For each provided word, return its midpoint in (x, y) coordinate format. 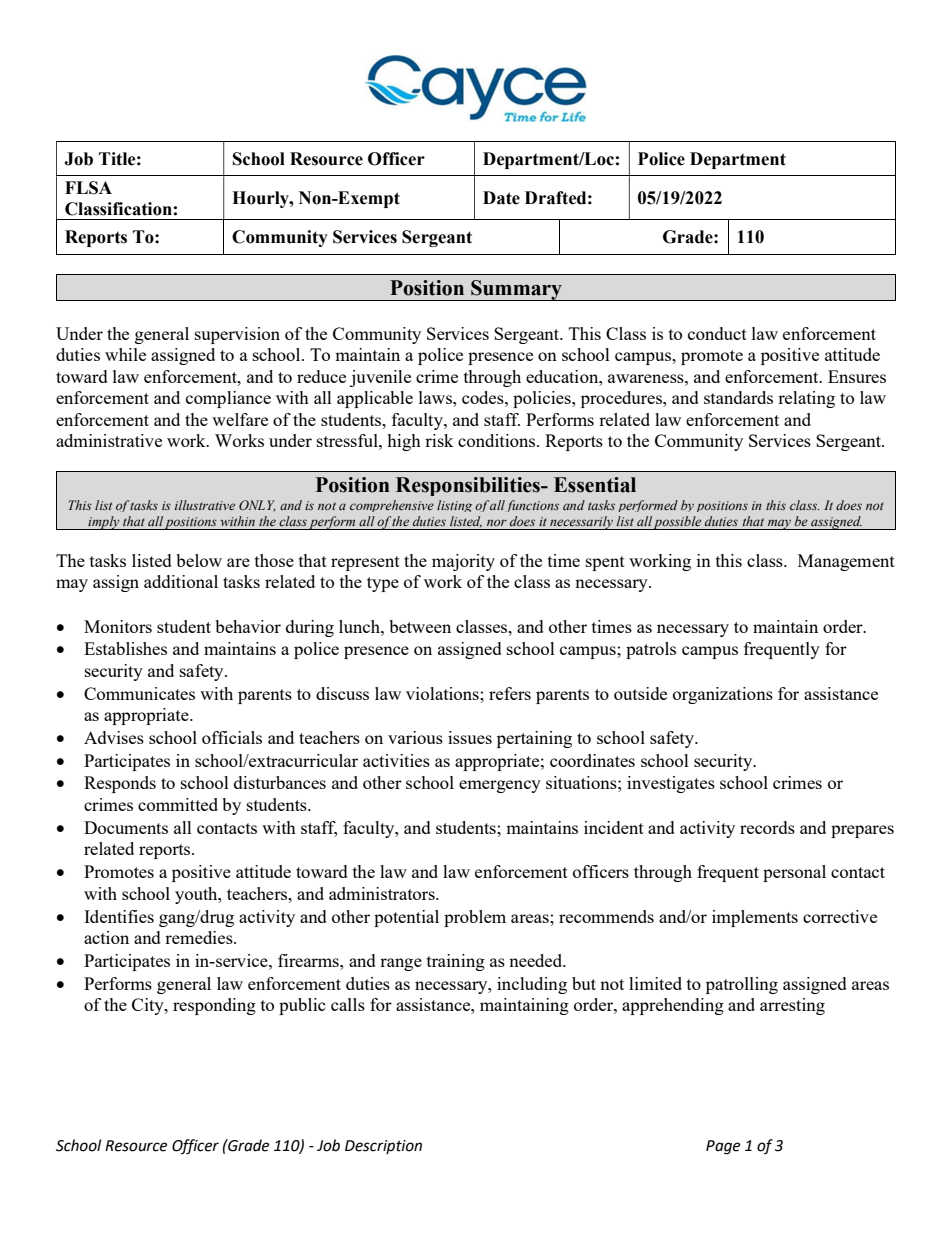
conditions (498, 440)
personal (794, 873)
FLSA (88, 188)
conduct (717, 333)
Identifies (119, 916)
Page (723, 1147)
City (149, 1006)
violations (443, 693)
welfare (240, 419)
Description (383, 1147)
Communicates (139, 693)
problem (475, 918)
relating (806, 399)
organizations (723, 695)
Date (501, 198)
